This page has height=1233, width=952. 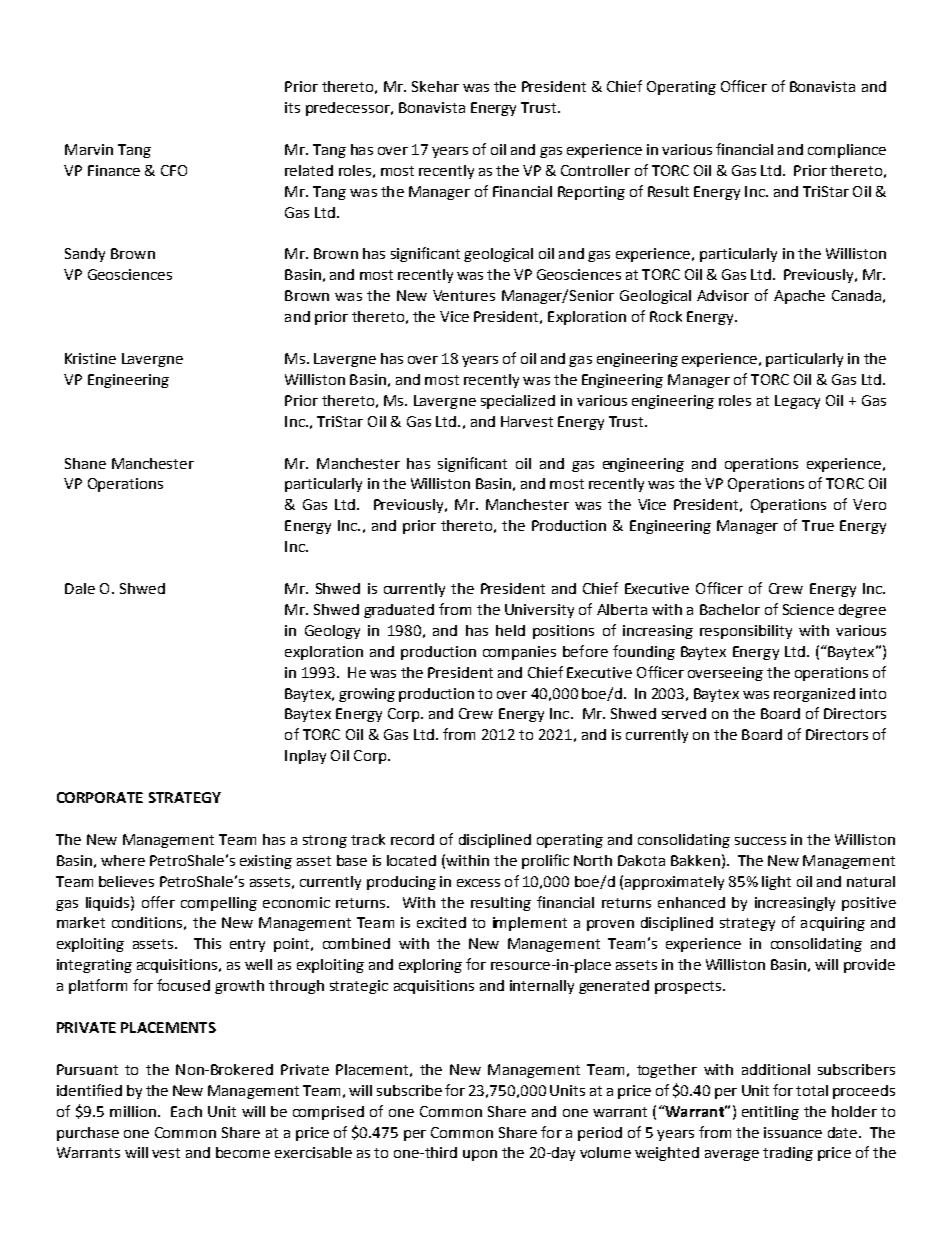 I want to click on Kristine, so click(x=90, y=358).
